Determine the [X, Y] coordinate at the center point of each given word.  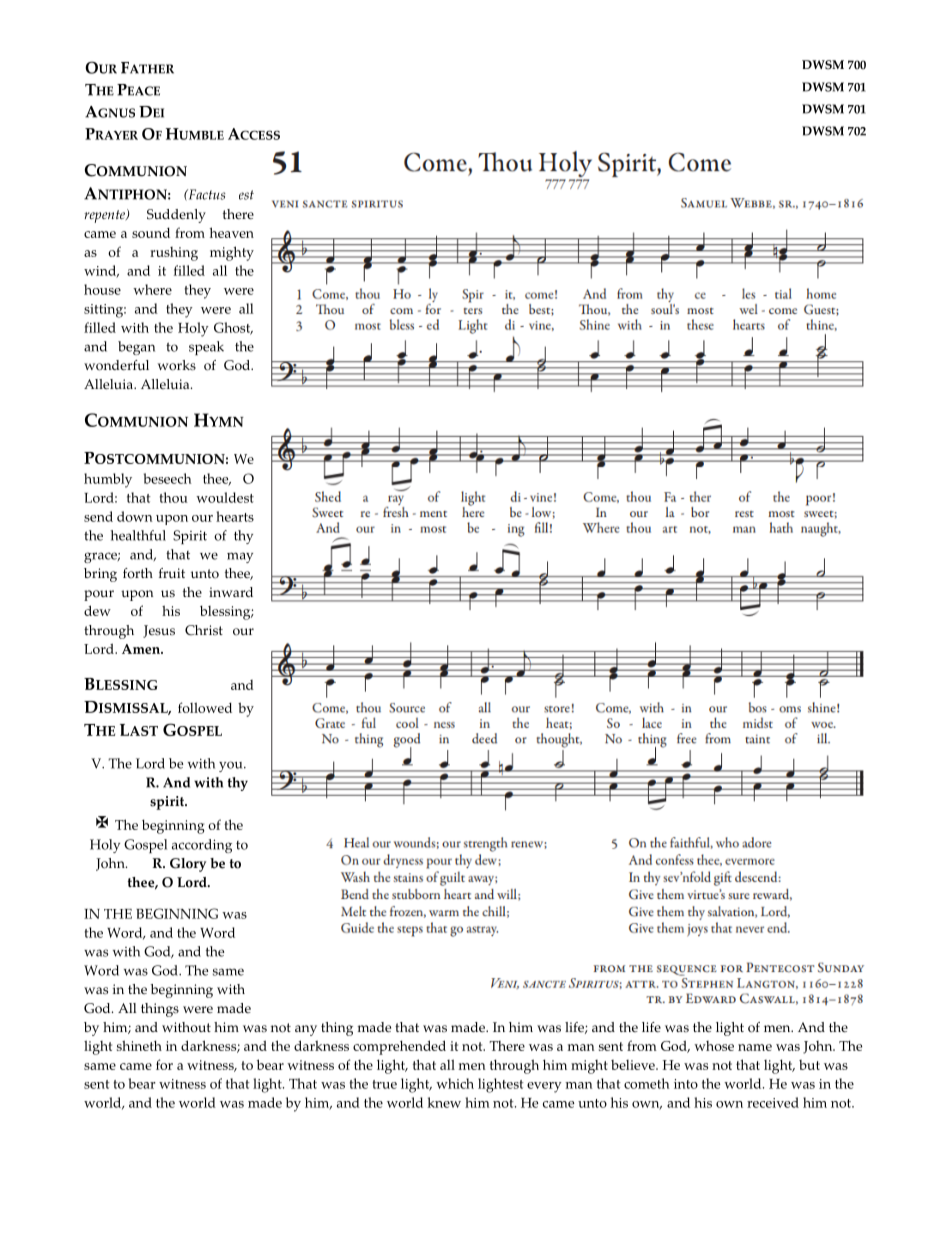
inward [231, 592]
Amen [142, 649]
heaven [232, 232]
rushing [174, 254]
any [306, 1030]
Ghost [233, 328]
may [240, 557]
